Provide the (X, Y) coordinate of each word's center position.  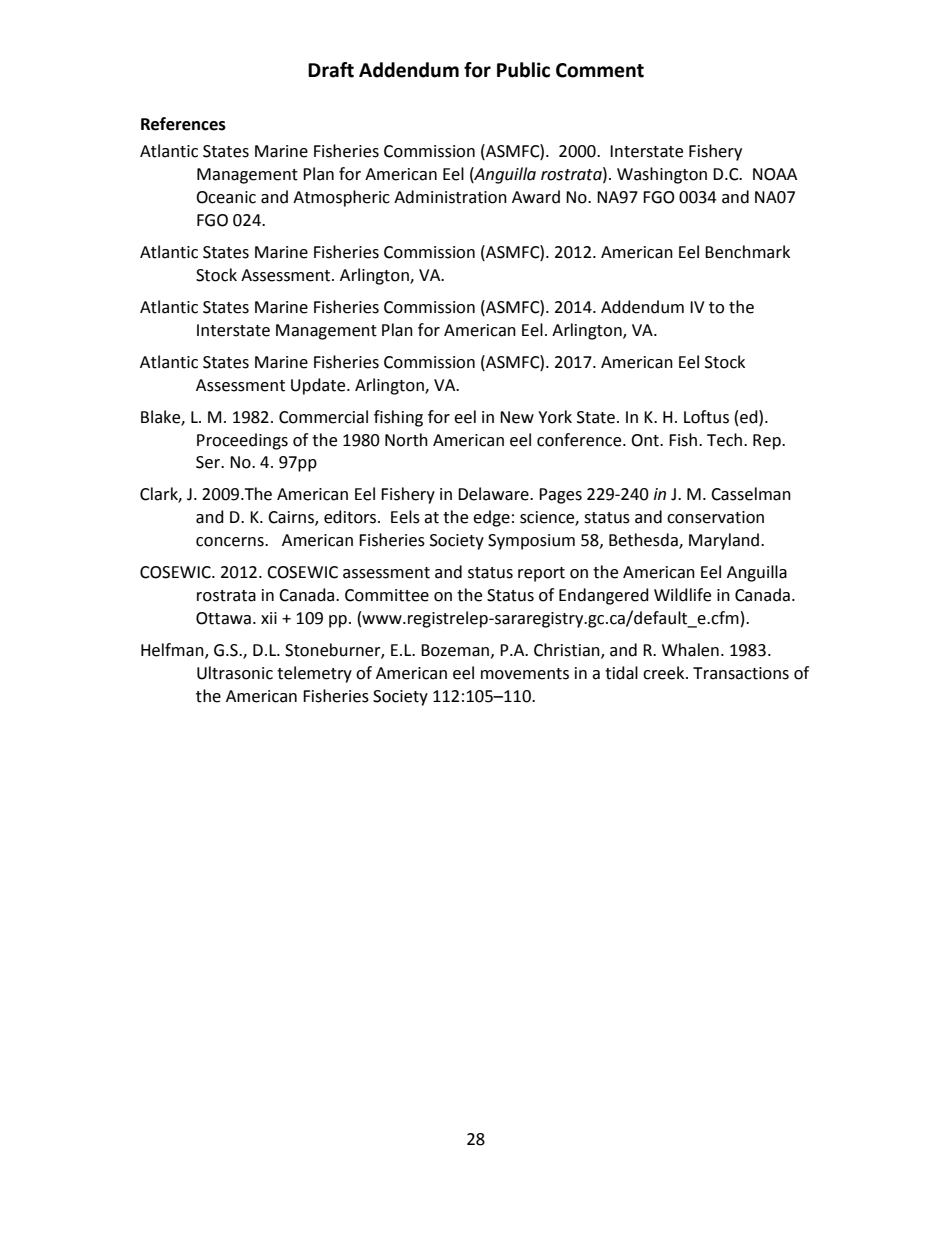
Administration (450, 197)
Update (319, 386)
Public (523, 70)
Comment (600, 70)
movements (525, 674)
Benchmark (747, 252)
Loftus (706, 417)
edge (491, 518)
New (517, 417)
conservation (715, 517)
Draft (331, 70)
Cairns (292, 518)
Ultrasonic (235, 673)
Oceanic (226, 197)
